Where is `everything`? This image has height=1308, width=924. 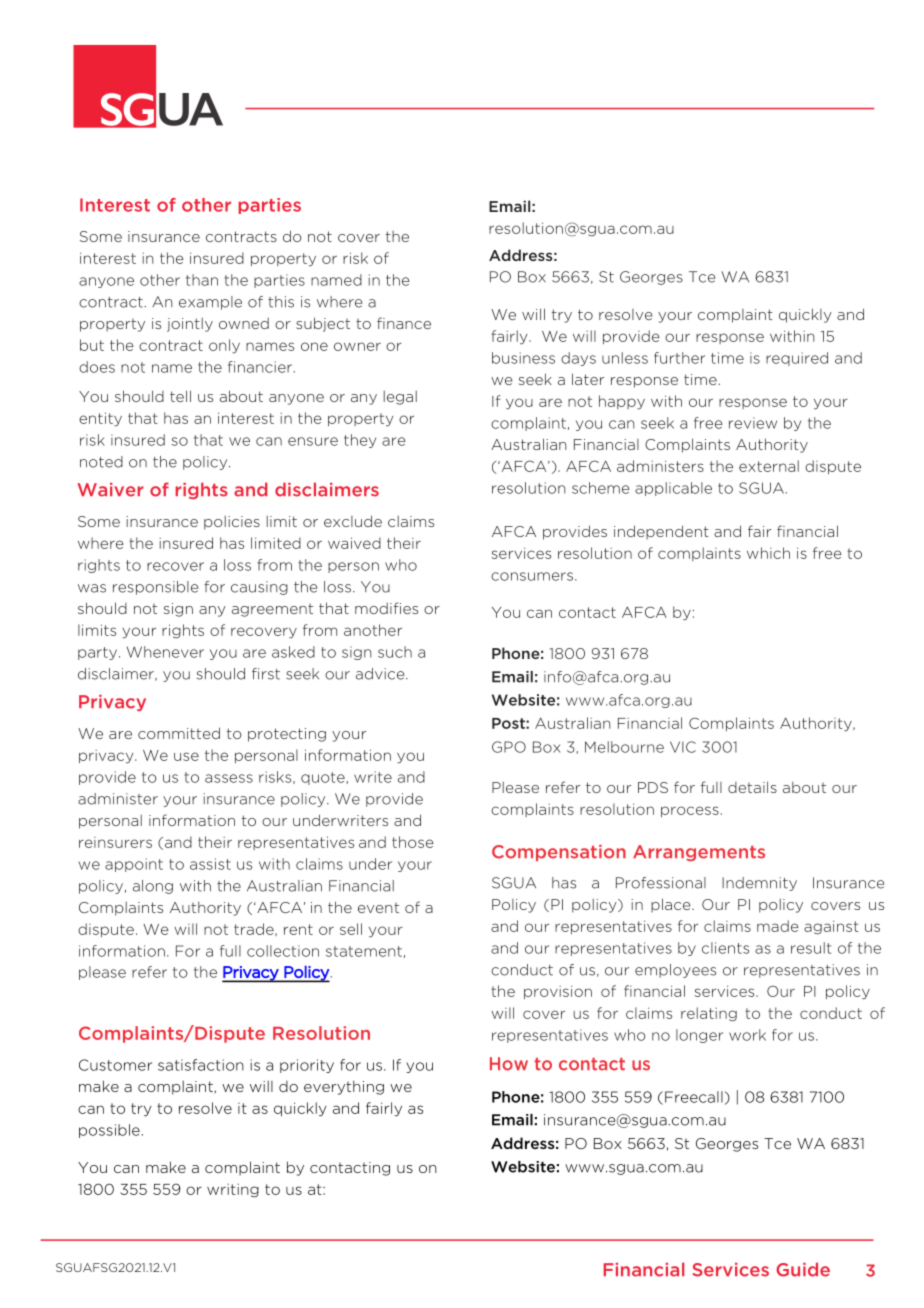
everything is located at coordinates (344, 1087).
